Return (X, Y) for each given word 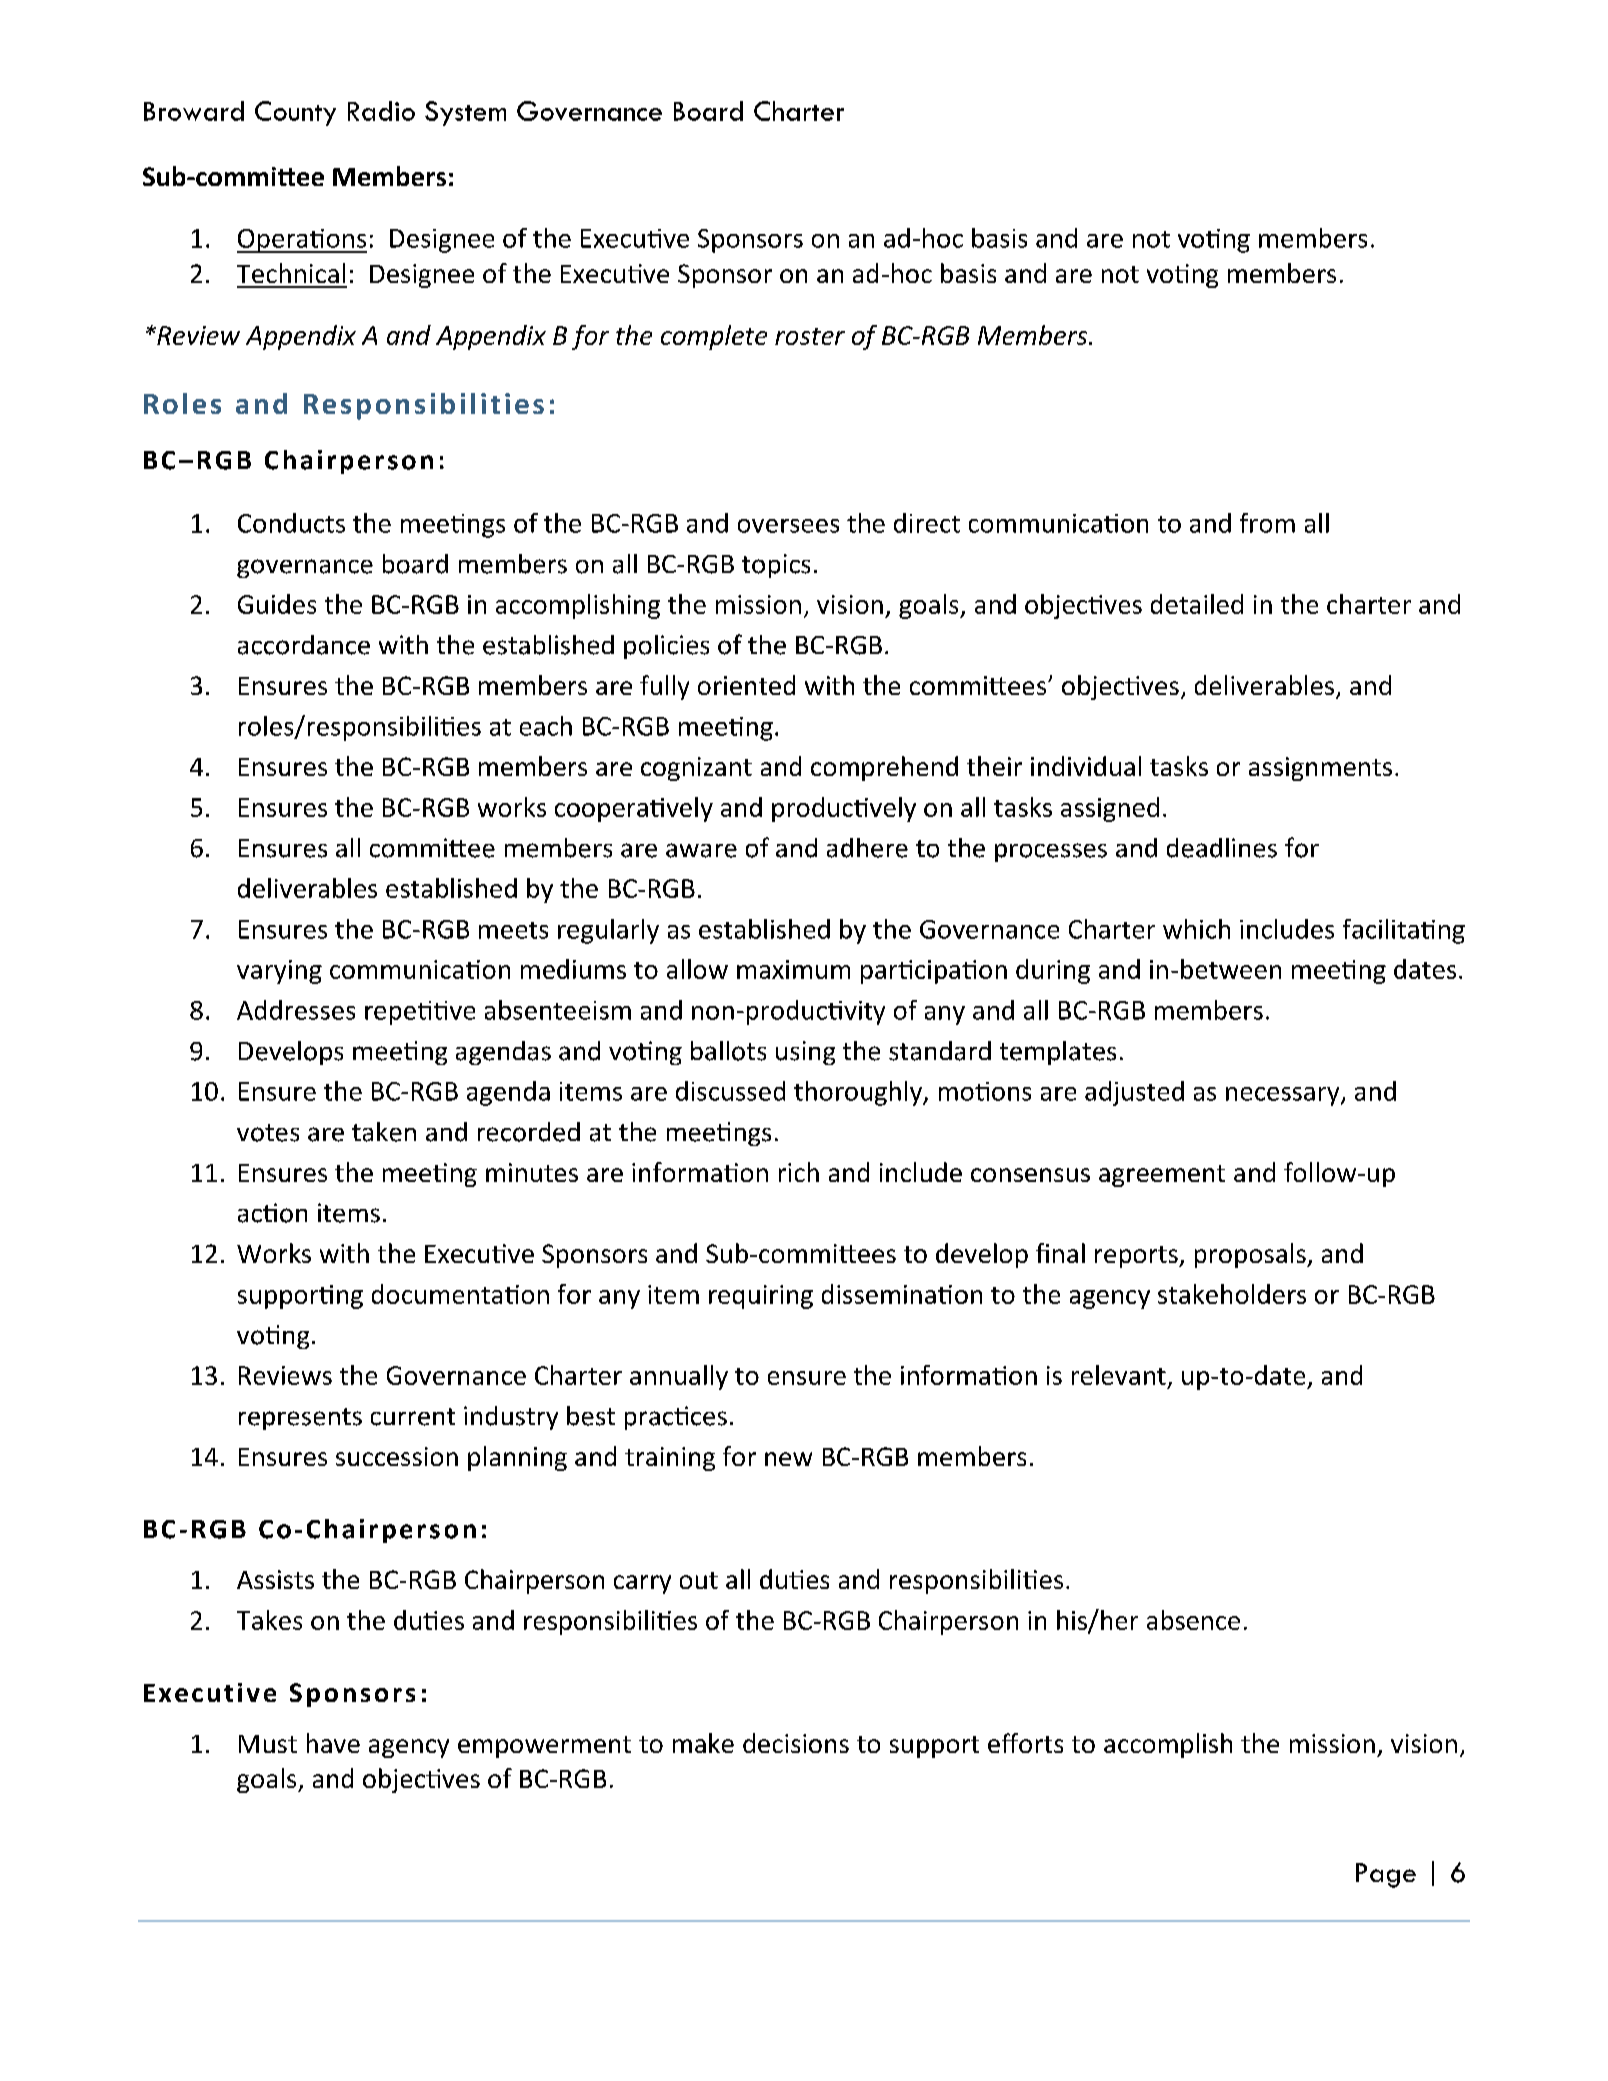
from (1267, 523)
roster (810, 336)
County (295, 113)
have (333, 1743)
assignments (1320, 769)
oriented (746, 685)
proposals (1251, 1255)
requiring (761, 1297)
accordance (304, 645)
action (272, 1213)
